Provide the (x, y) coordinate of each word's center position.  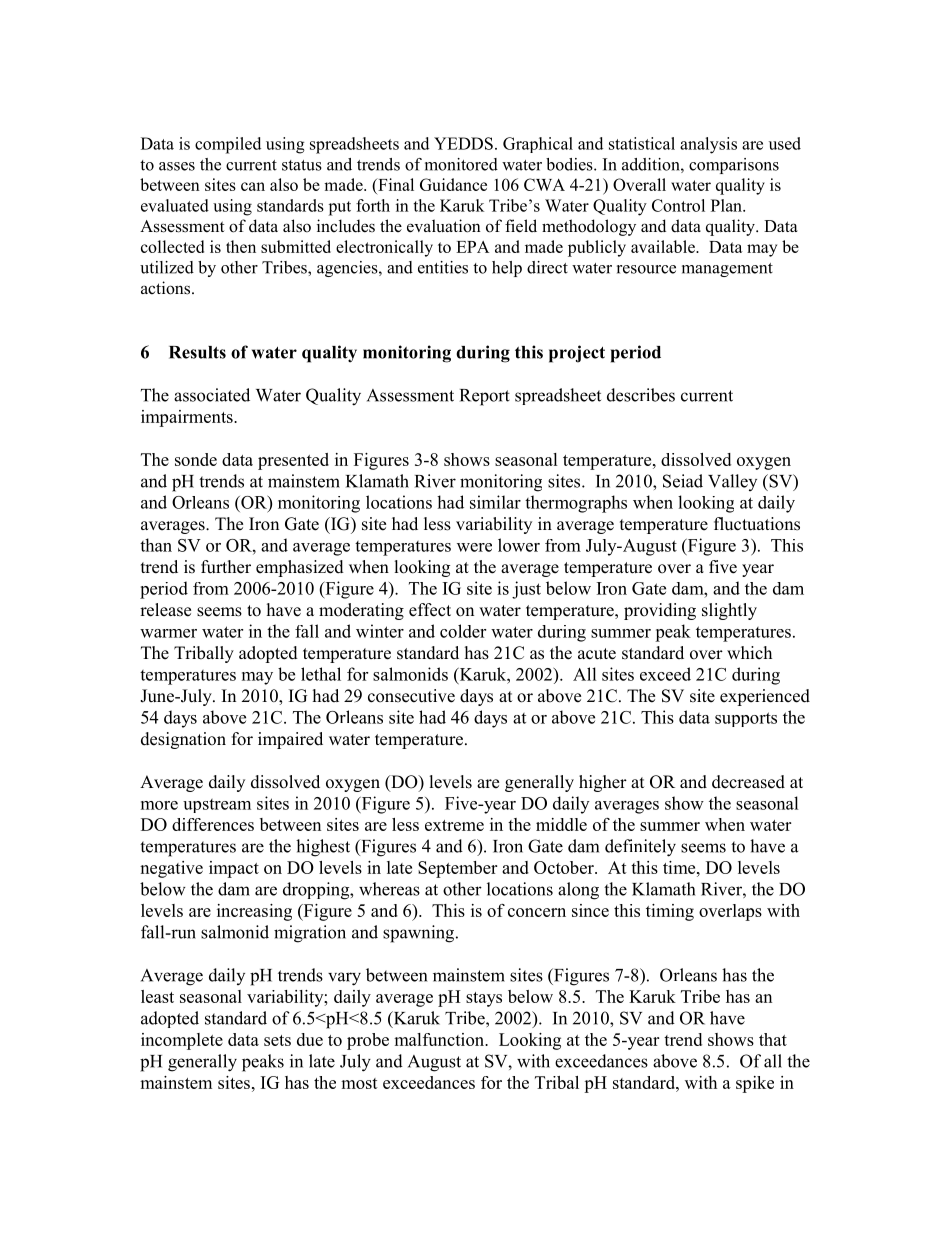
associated (212, 395)
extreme (454, 825)
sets (277, 1040)
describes (641, 395)
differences (213, 824)
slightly (729, 611)
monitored (461, 164)
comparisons (734, 166)
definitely (640, 848)
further (226, 567)
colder (463, 631)
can (253, 186)
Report (485, 397)
